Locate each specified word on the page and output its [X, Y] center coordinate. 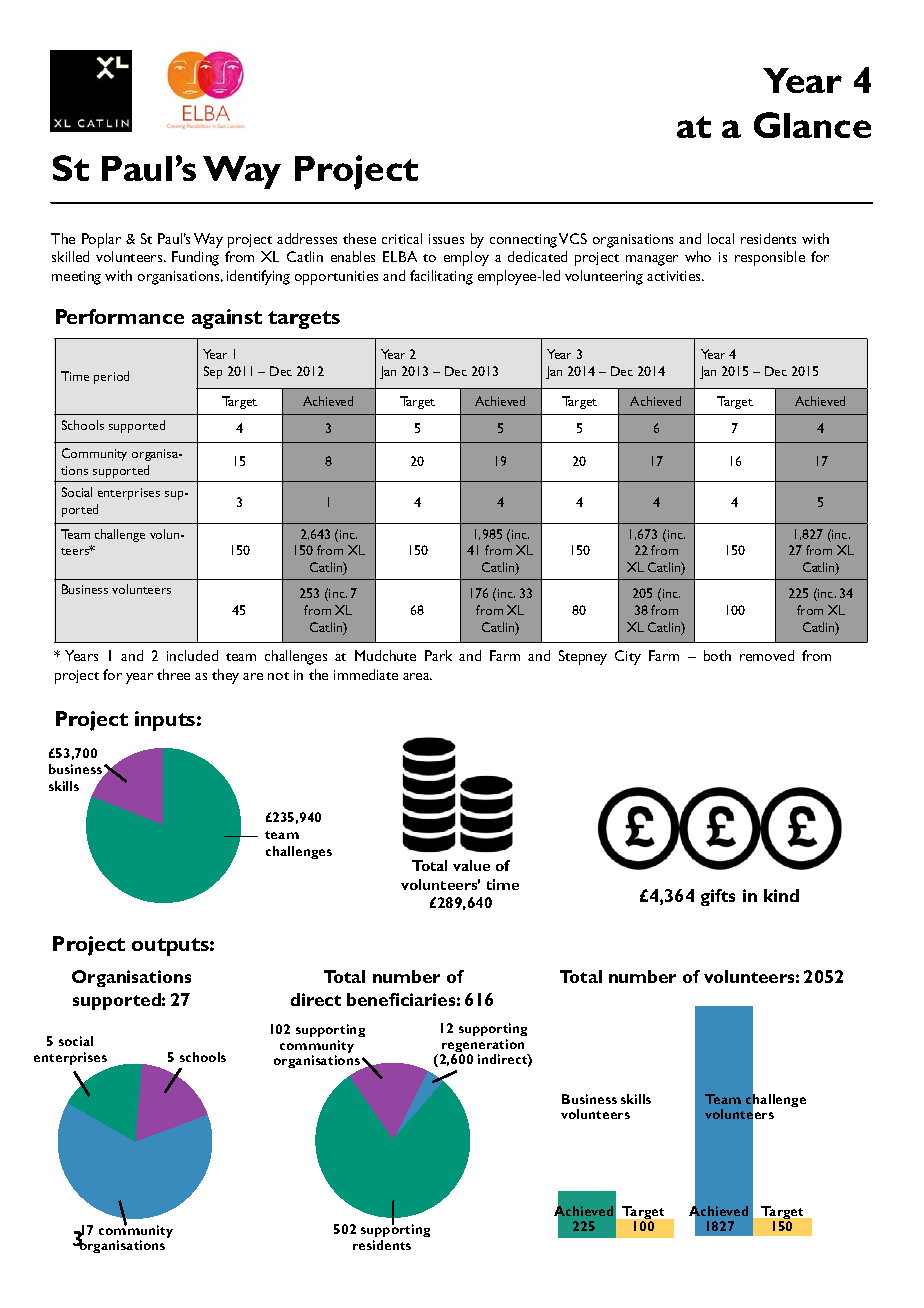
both [717, 655]
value [471, 865]
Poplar [101, 240]
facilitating [441, 277]
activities [675, 276]
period [111, 377]
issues [446, 239]
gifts [718, 897]
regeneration [482, 1047]
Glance [812, 125]
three [173, 674]
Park [438, 655]
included [192, 655]
